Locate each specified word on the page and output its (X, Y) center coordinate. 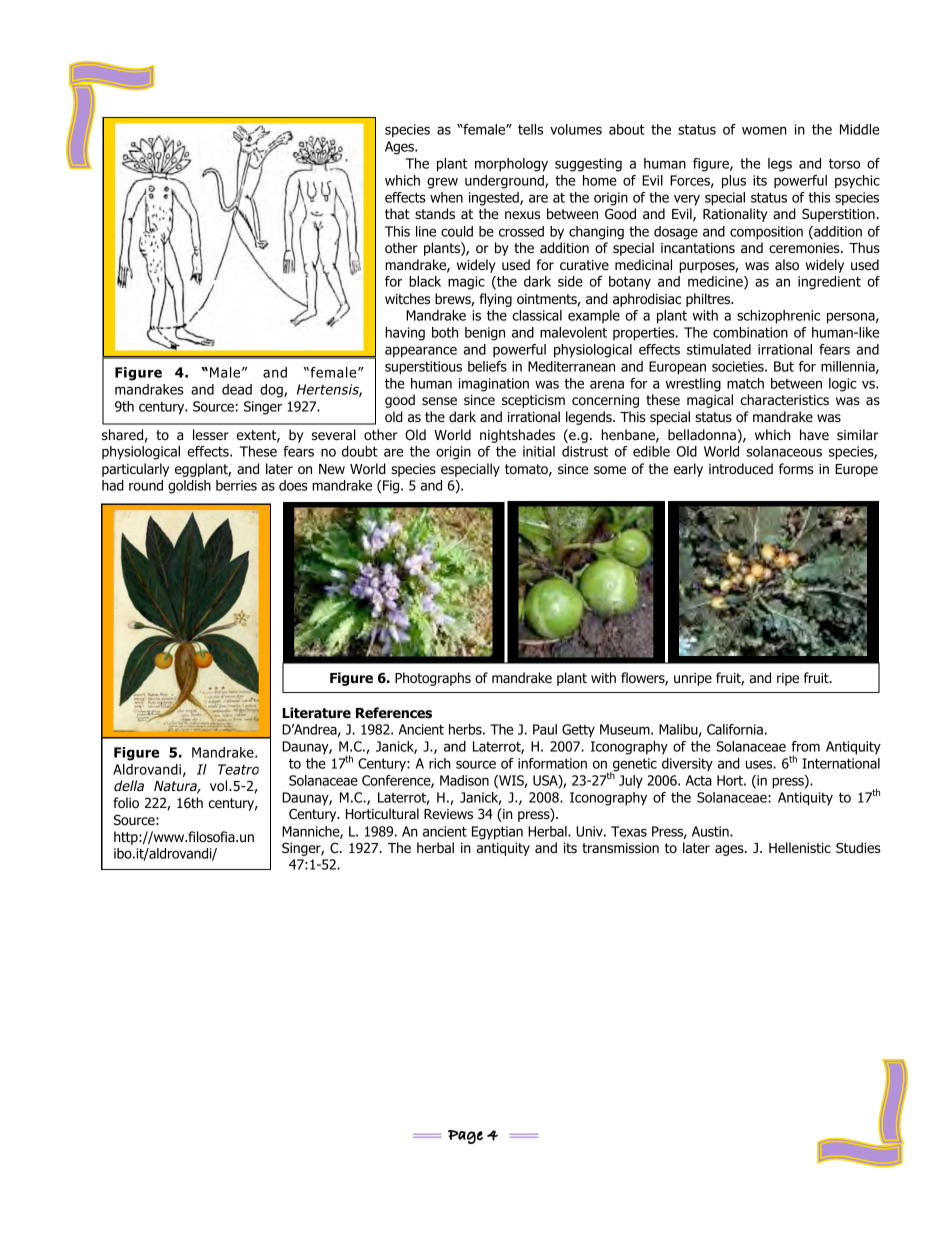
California (735, 729)
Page (465, 1137)
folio (126, 802)
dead (237, 389)
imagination (494, 385)
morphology (511, 165)
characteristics (784, 400)
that (397, 213)
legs (780, 165)
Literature (316, 713)
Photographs (433, 679)
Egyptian (497, 833)
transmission (620, 848)
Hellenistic (800, 847)
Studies (858, 847)
